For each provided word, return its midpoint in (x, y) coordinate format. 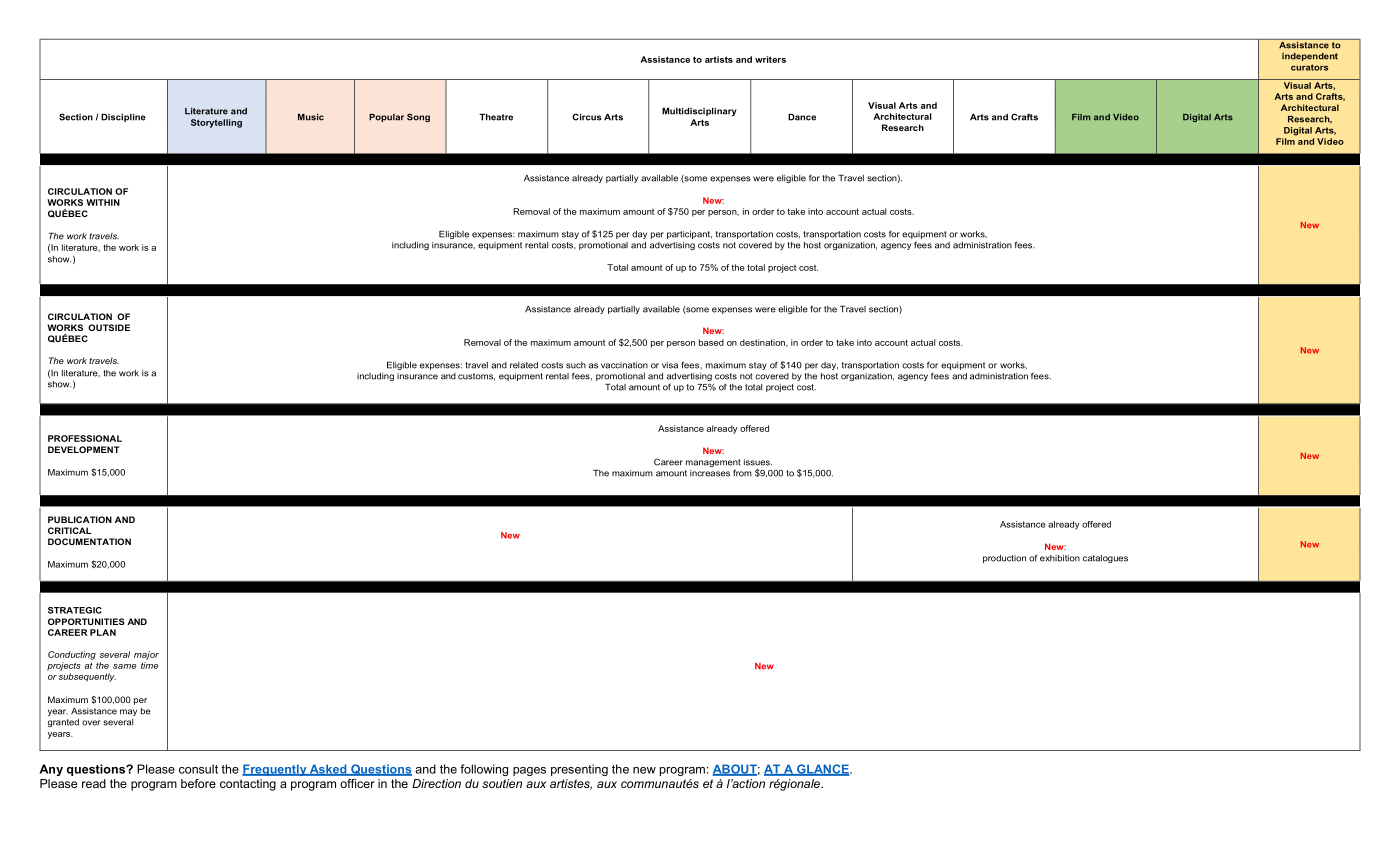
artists (719, 59)
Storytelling (216, 123)
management (713, 464)
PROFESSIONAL (85, 438)
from (742, 473)
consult (198, 769)
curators (1309, 67)
